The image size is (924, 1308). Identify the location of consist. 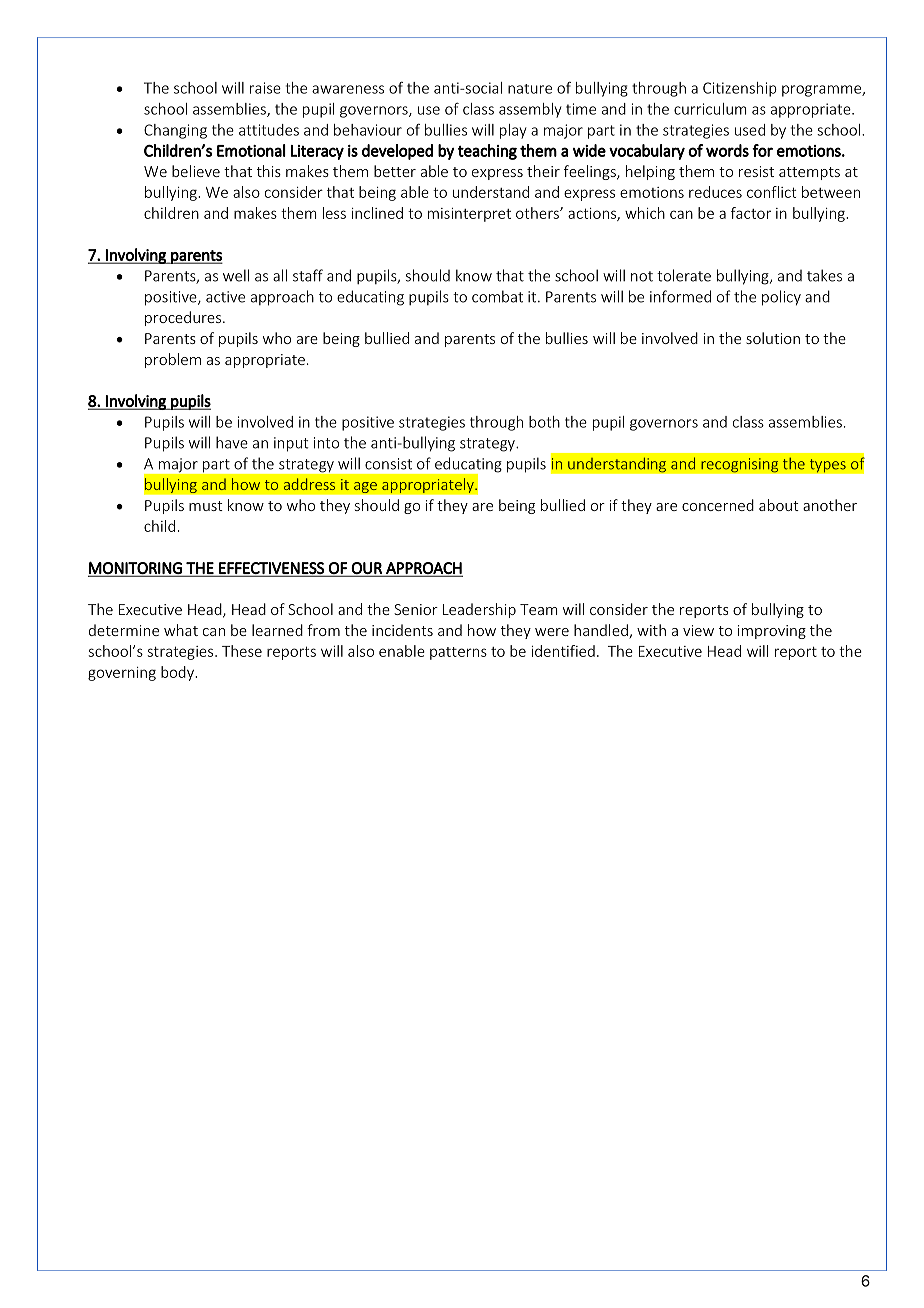
(388, 464).
